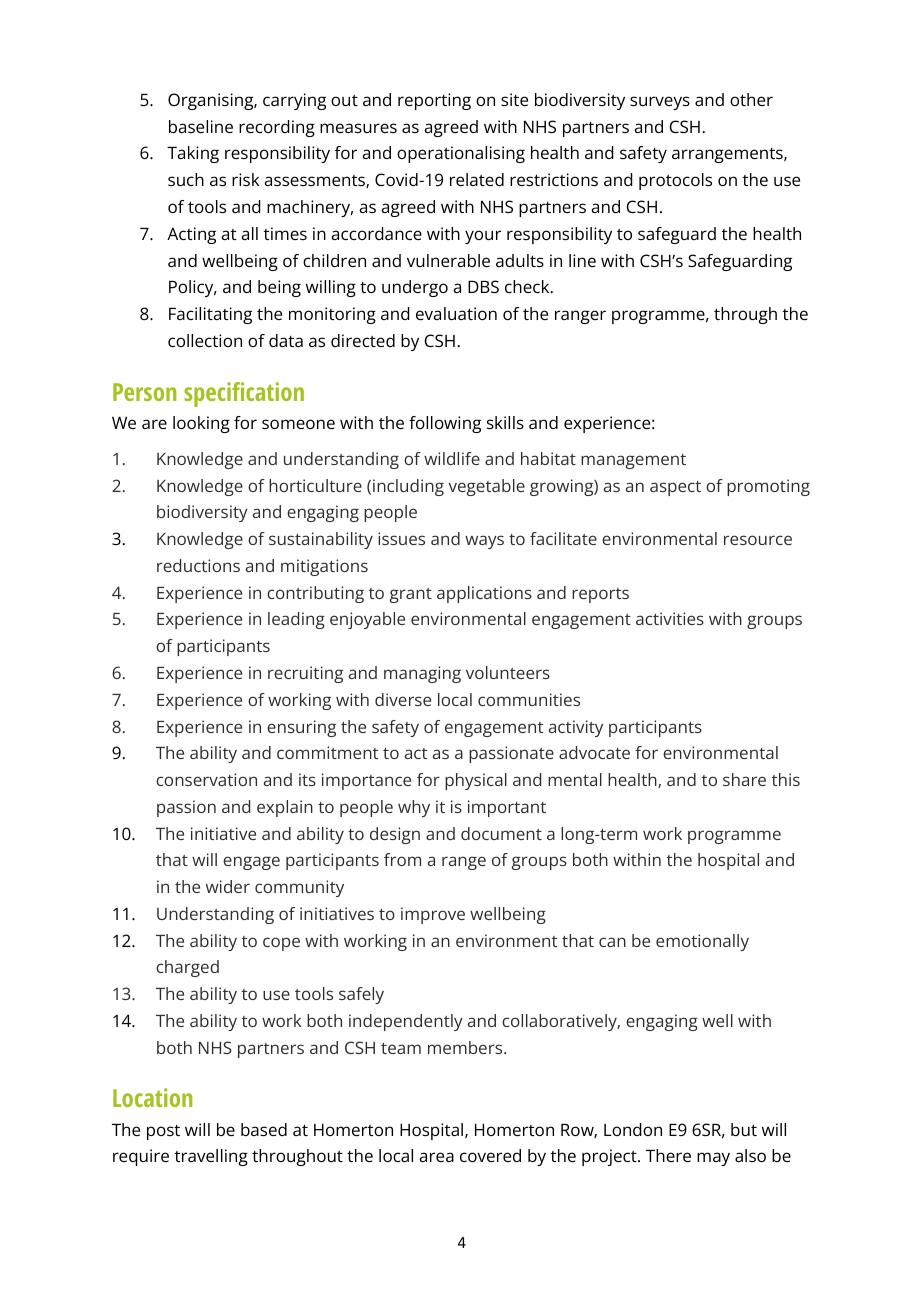  What do you see at coordinates (744, 779) in the screenshot?
I see `share` at bounding box center [744, 779].
